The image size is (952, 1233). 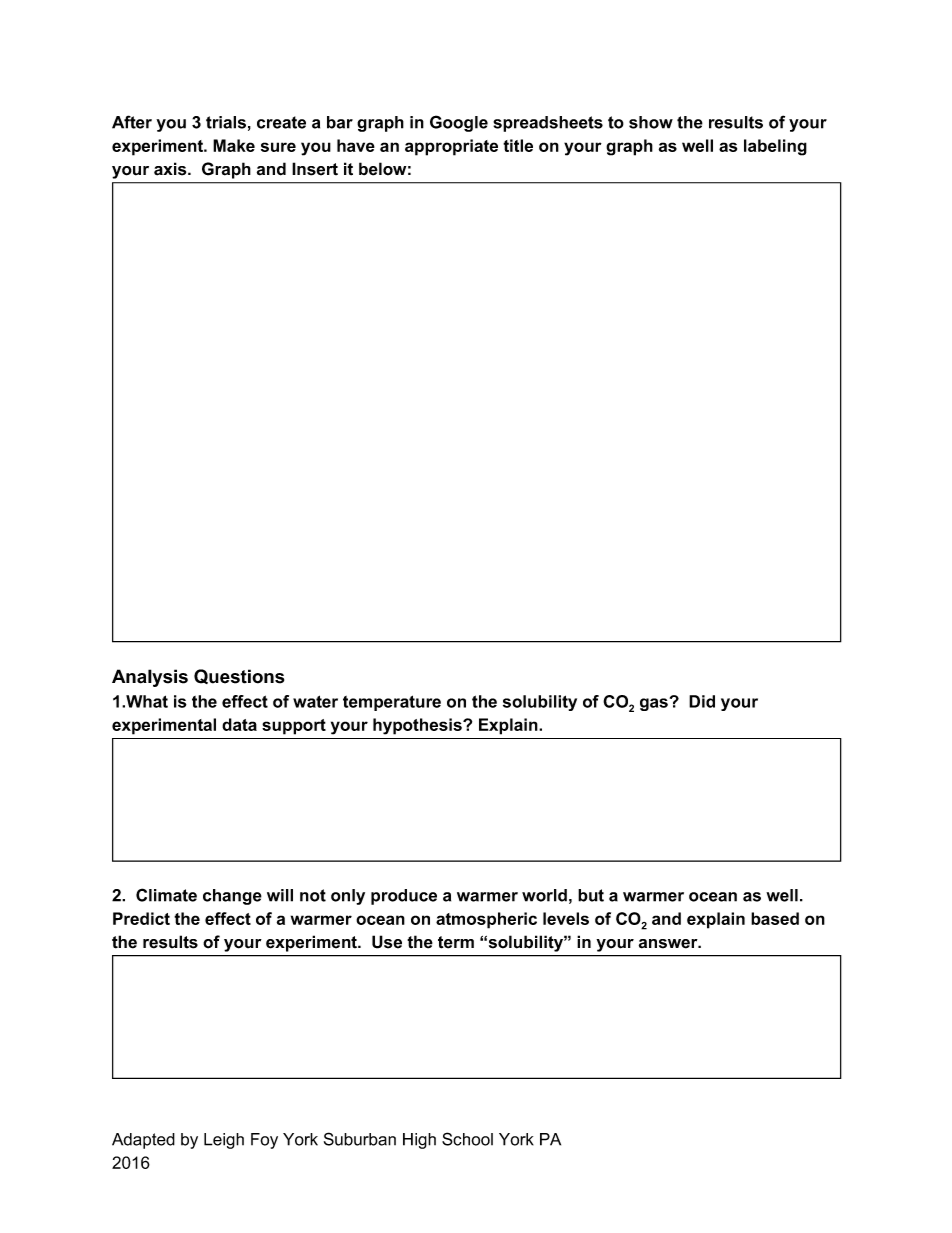 I want to click on show, so click(x=651, y=122).
